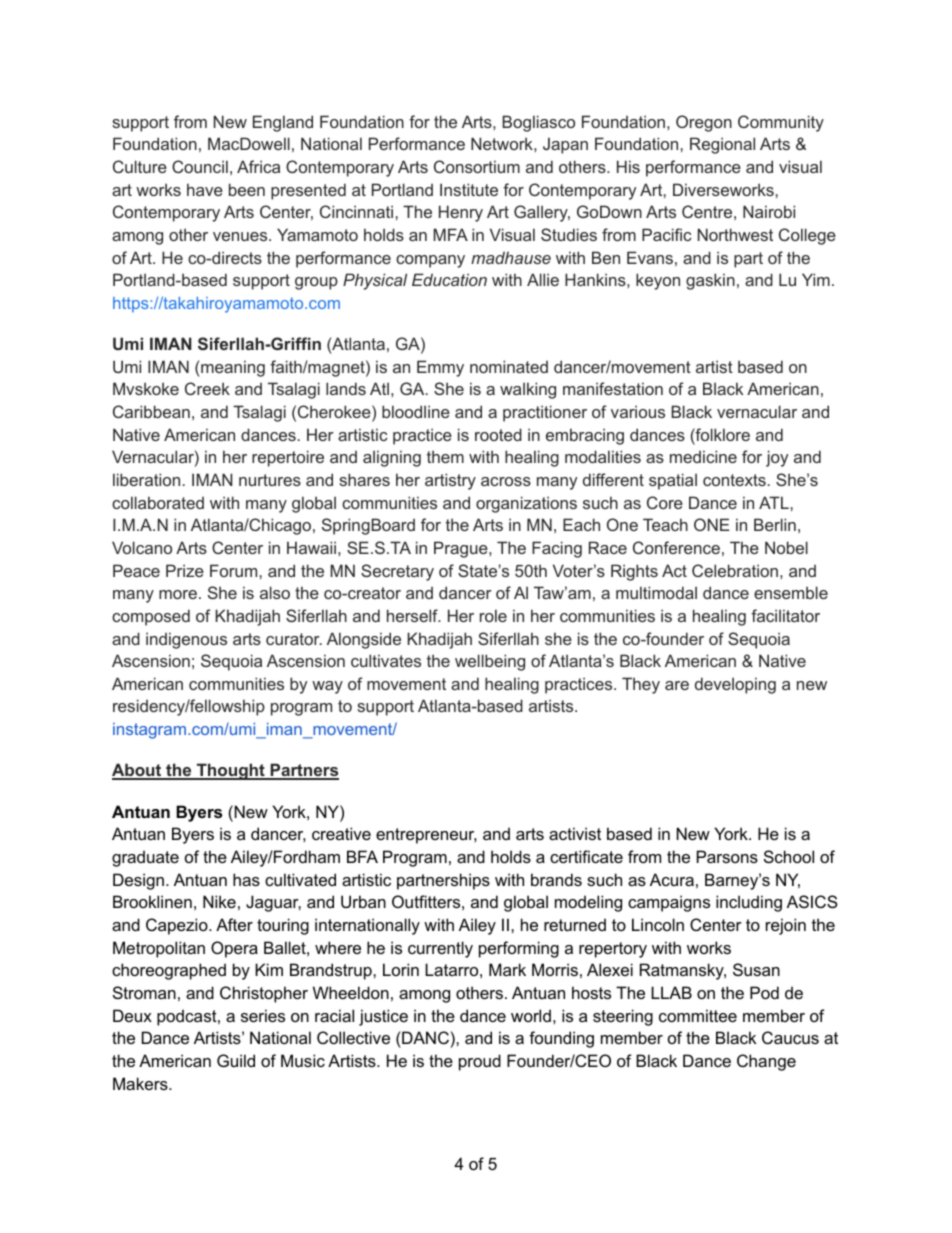 The height and width of the page is (1233, 952). I want to click on Council, so click(200, 166).
